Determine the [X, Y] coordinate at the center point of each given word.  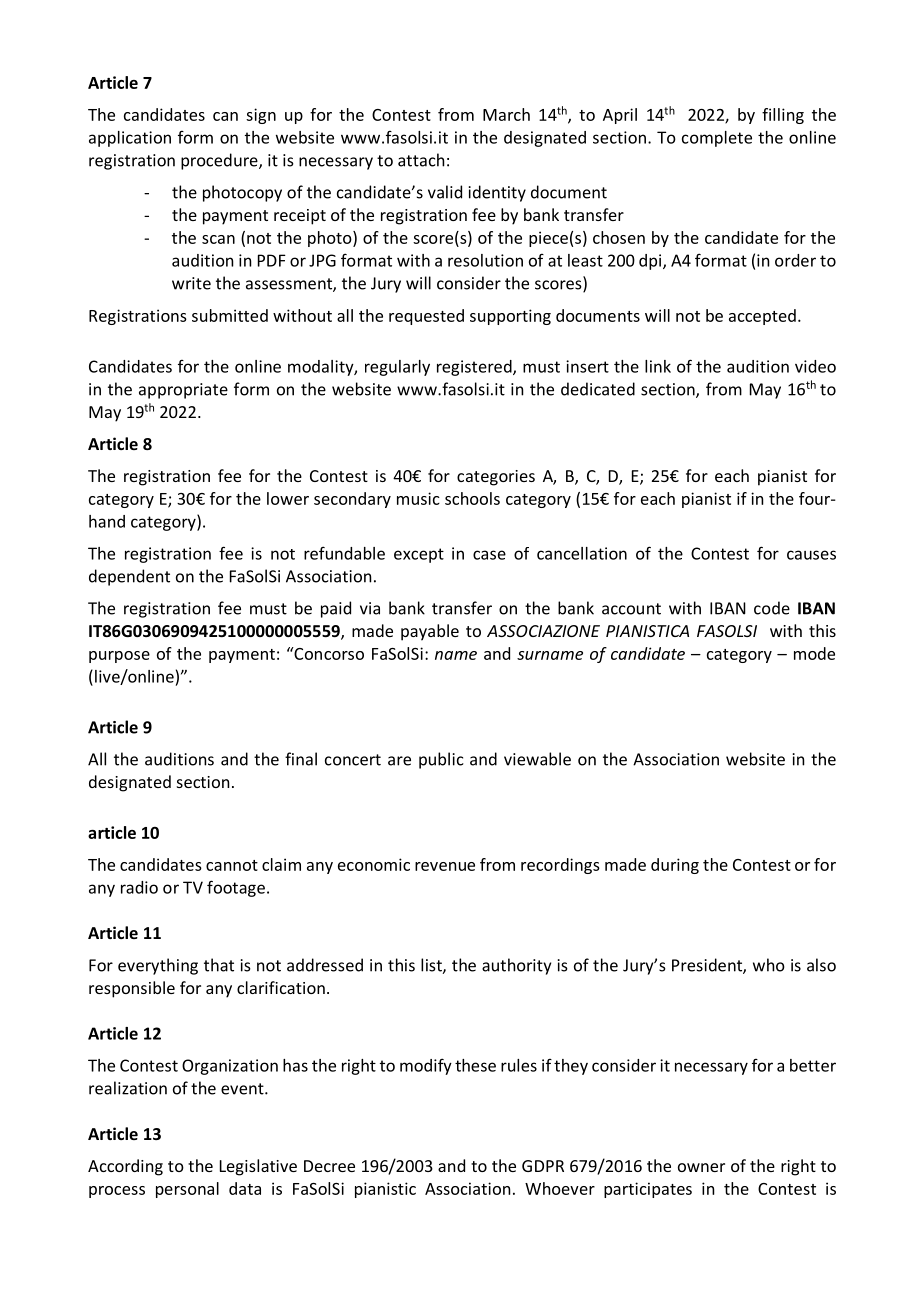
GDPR [543, 1166]
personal [187, 1190]
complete [717, 139]
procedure [220, 161]
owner [701, 1167]
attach [421, 160]
